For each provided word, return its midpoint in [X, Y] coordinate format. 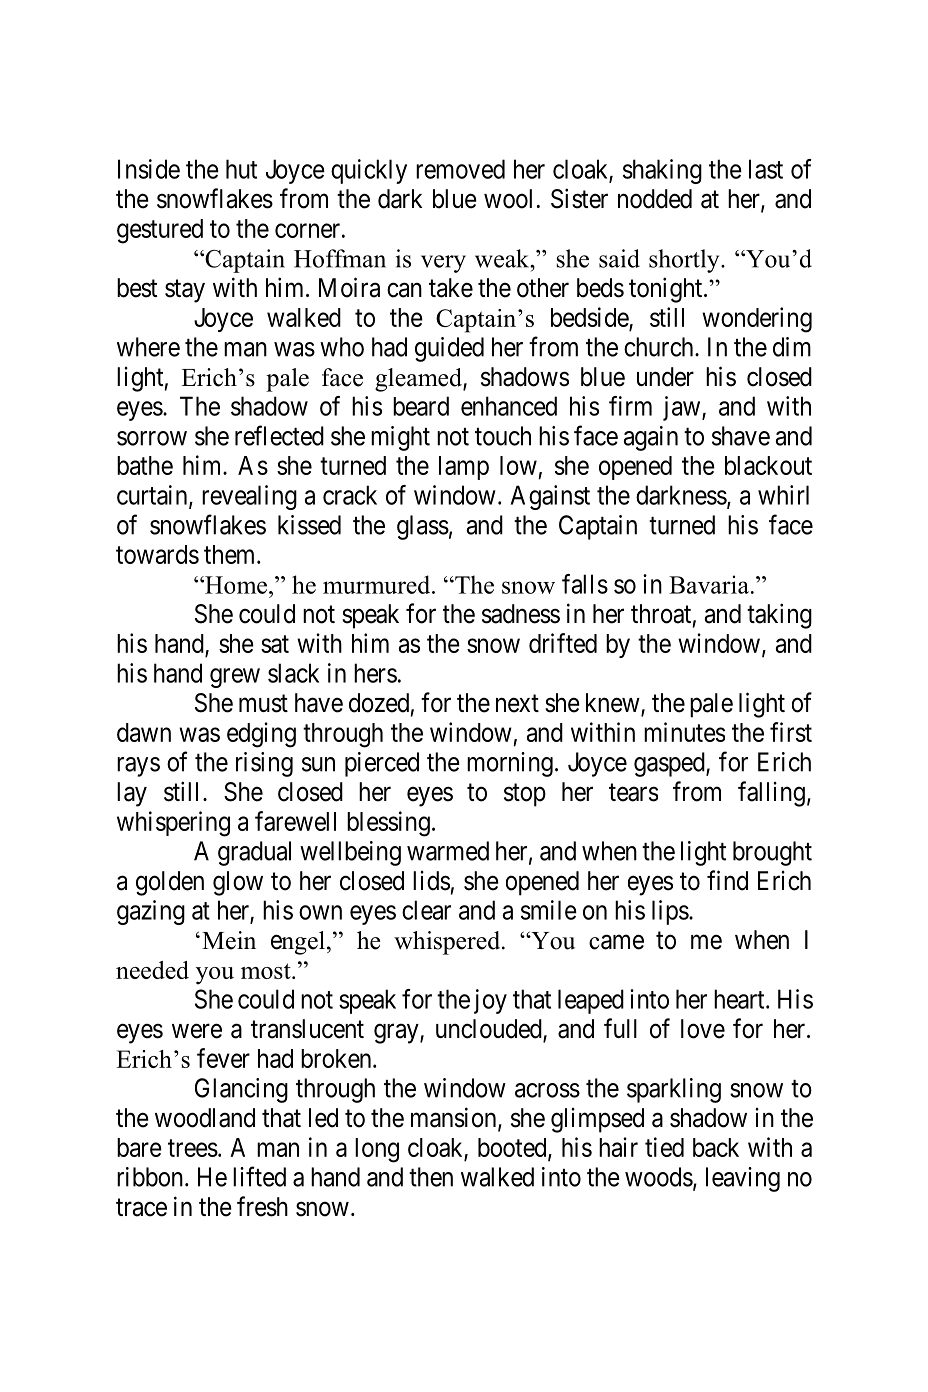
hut [241, 169]
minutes [684, 732]
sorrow [152, 438]
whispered [448, 943]
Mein [229, 940]
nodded [655, 199]
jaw [683, 408]
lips [670, 912]
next [517, 704]
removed [460, 169]
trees [193, 1148]
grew [235, 678]
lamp [464, 468]
